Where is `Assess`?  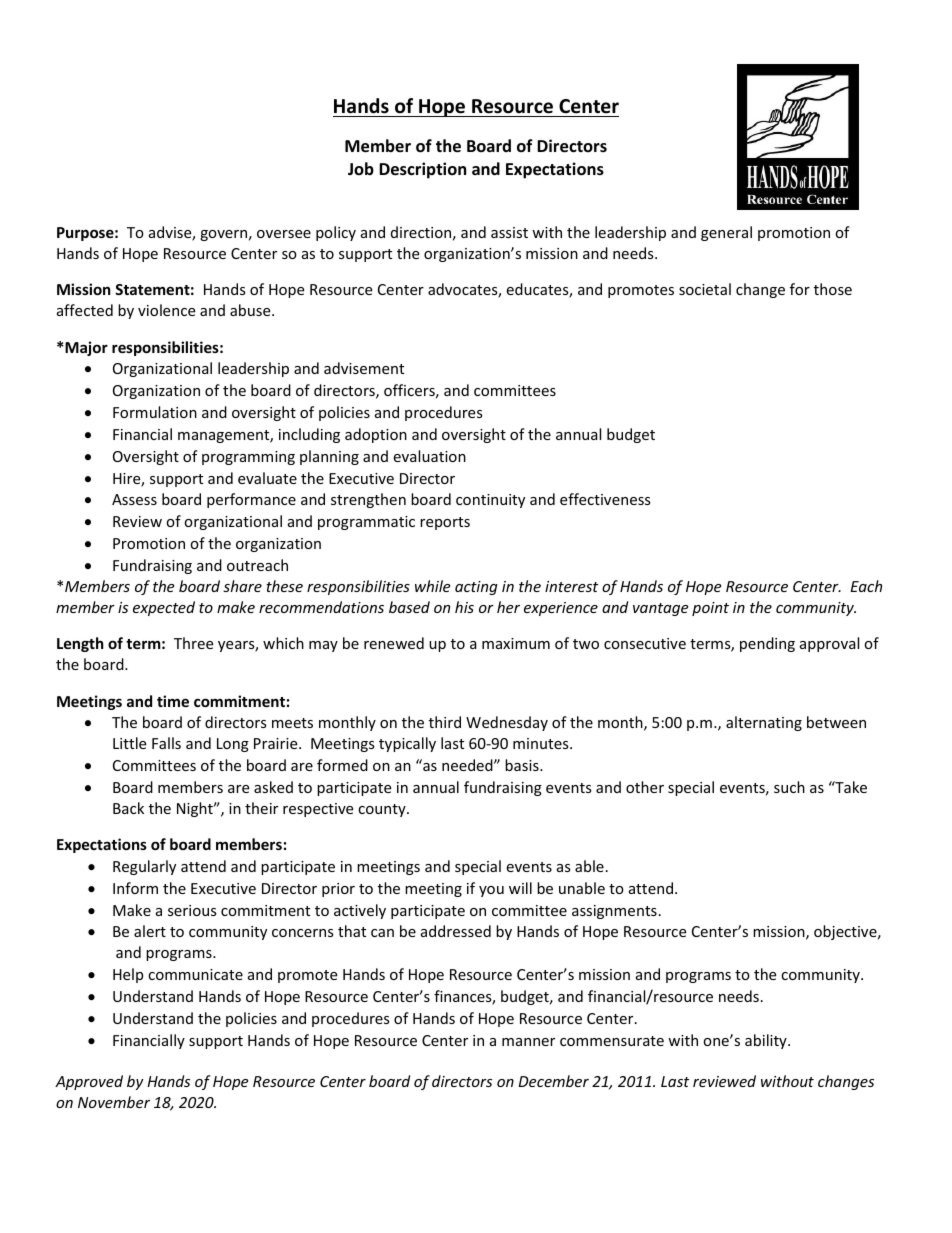 Assess is located at coordinates (134, 499).
